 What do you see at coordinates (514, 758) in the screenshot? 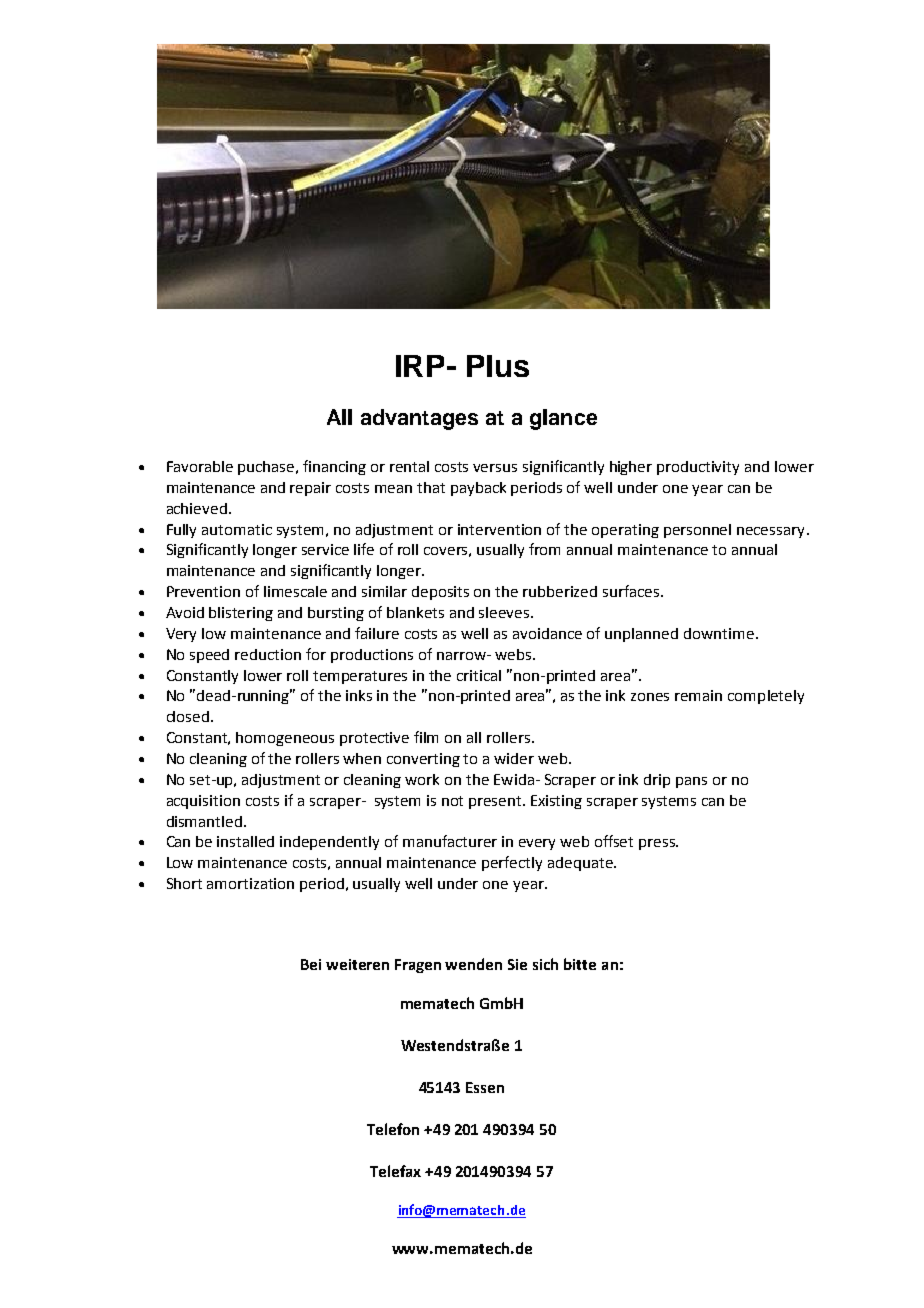
I see `wider` at bounding box center [514, 758].
